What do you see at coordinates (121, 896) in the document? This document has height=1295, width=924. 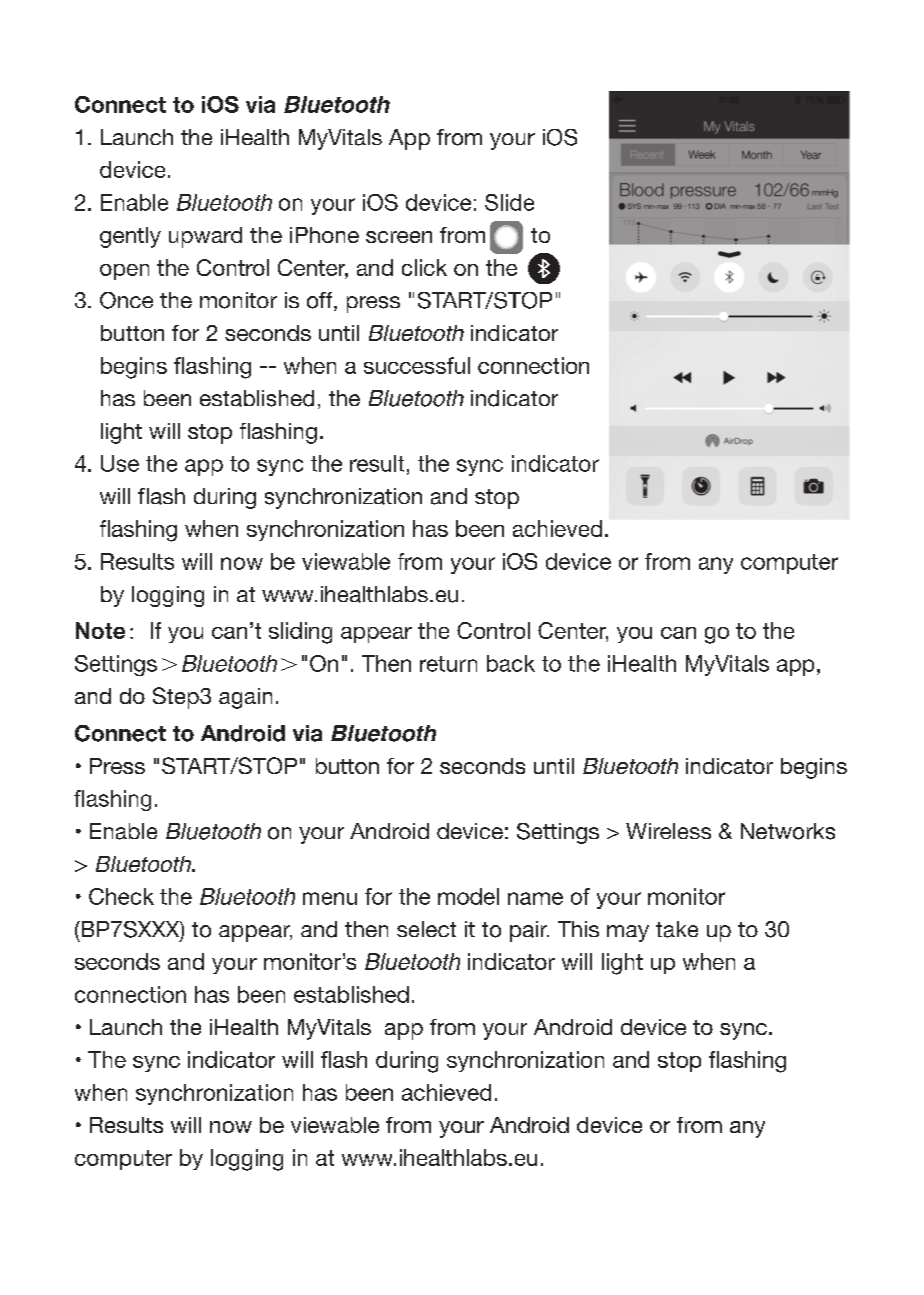 I see `Check` at bounding box center [121, 896].
